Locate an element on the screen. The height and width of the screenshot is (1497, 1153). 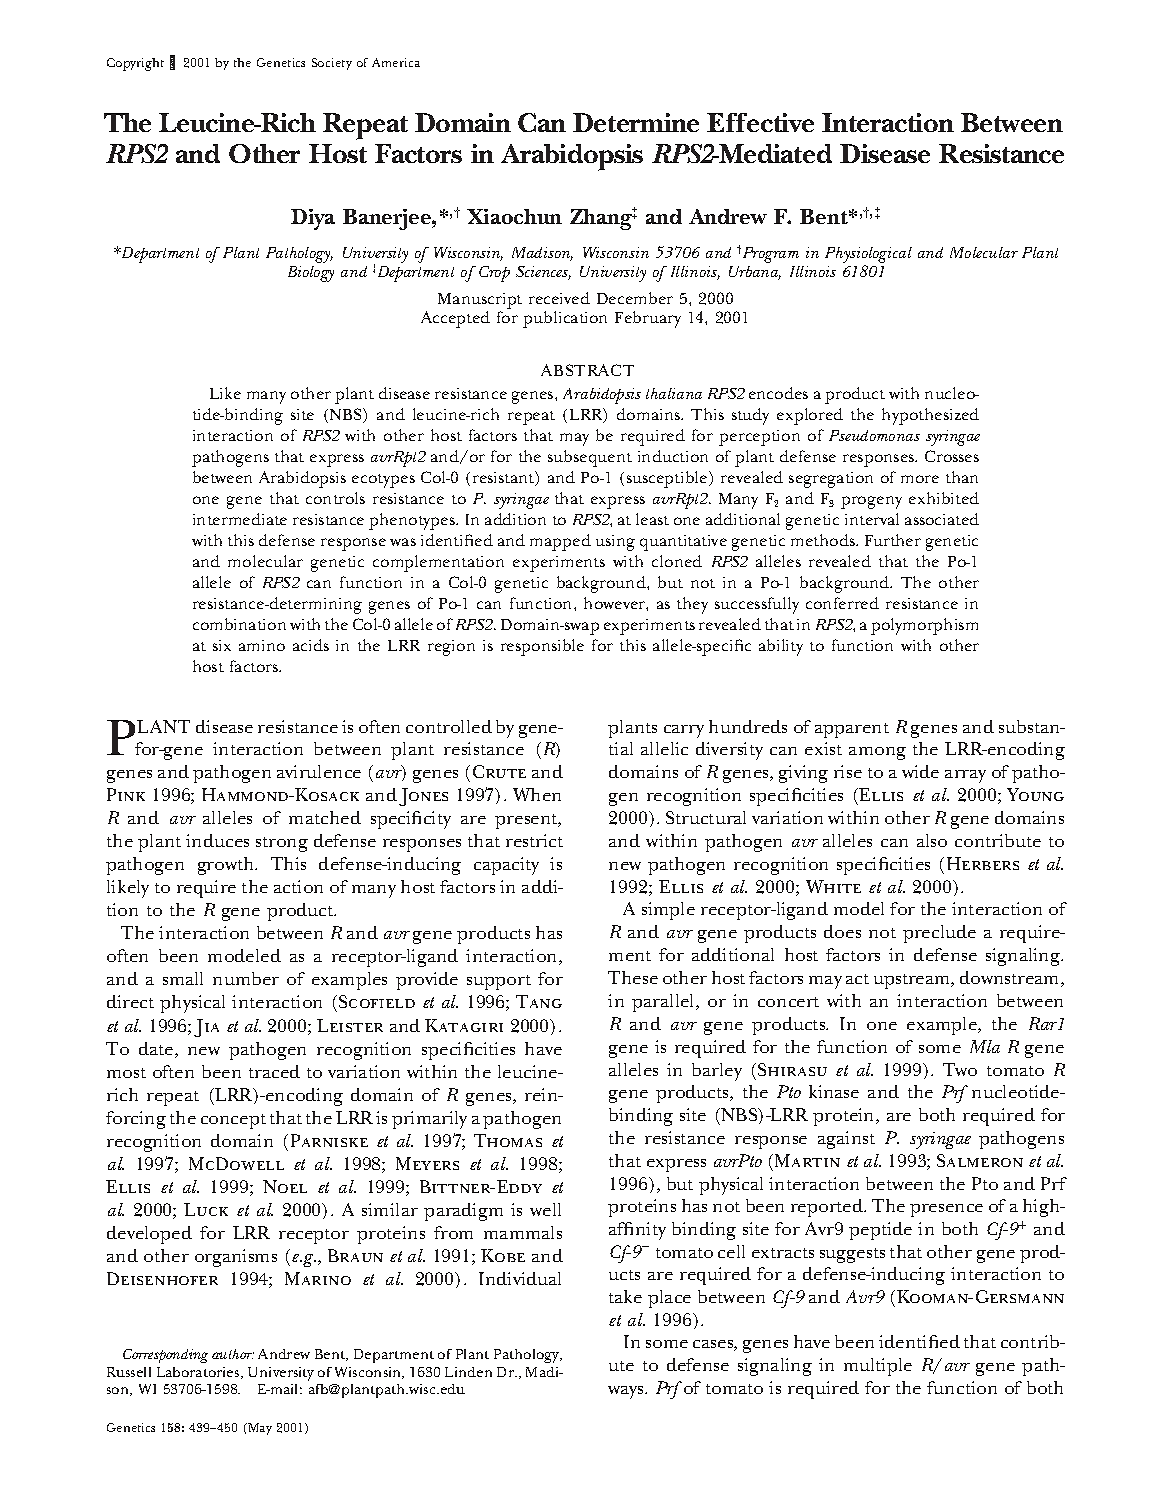
number is located at coordinates (246, 978).
